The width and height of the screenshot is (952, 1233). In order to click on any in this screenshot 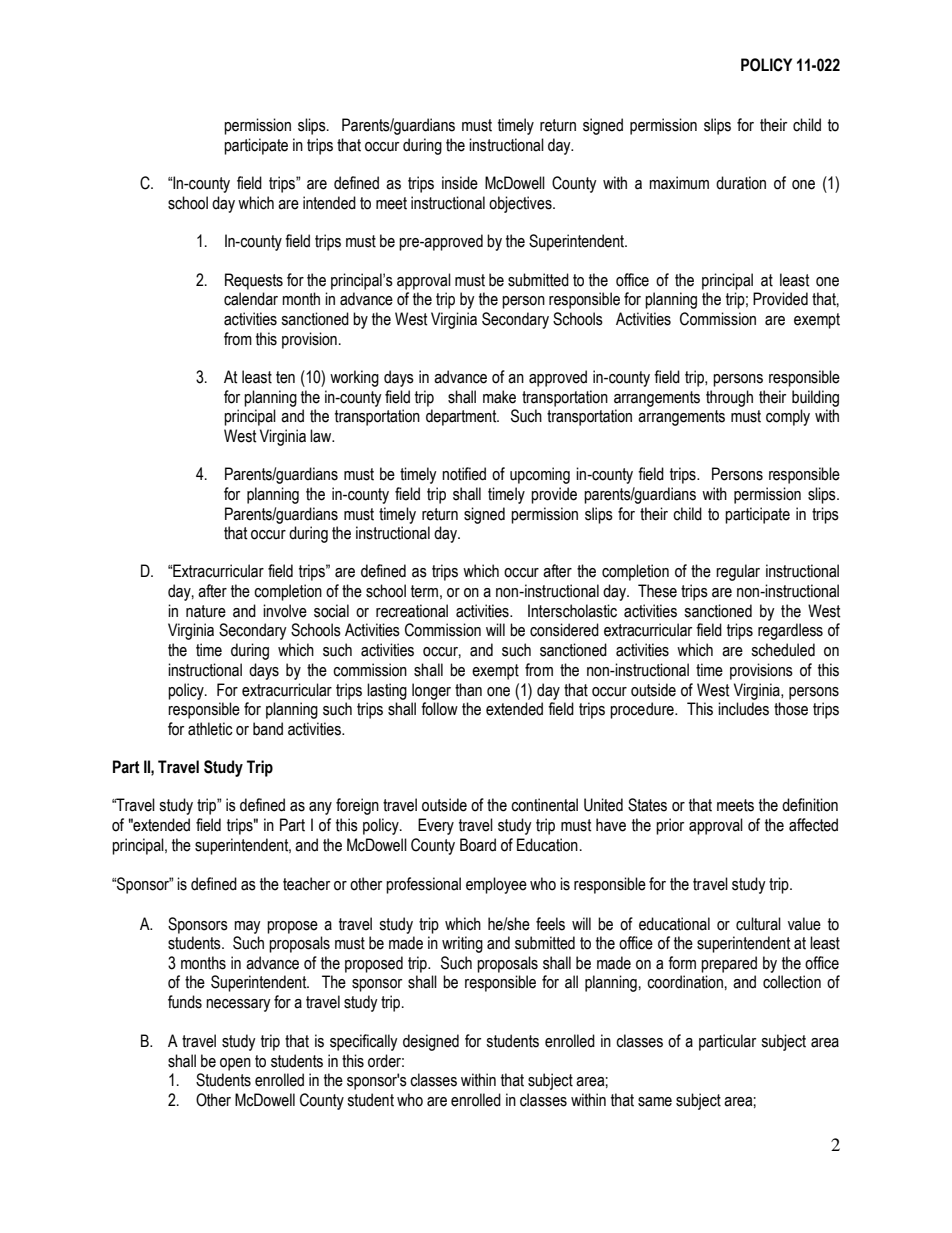, I will do `click(320, 808)`.
